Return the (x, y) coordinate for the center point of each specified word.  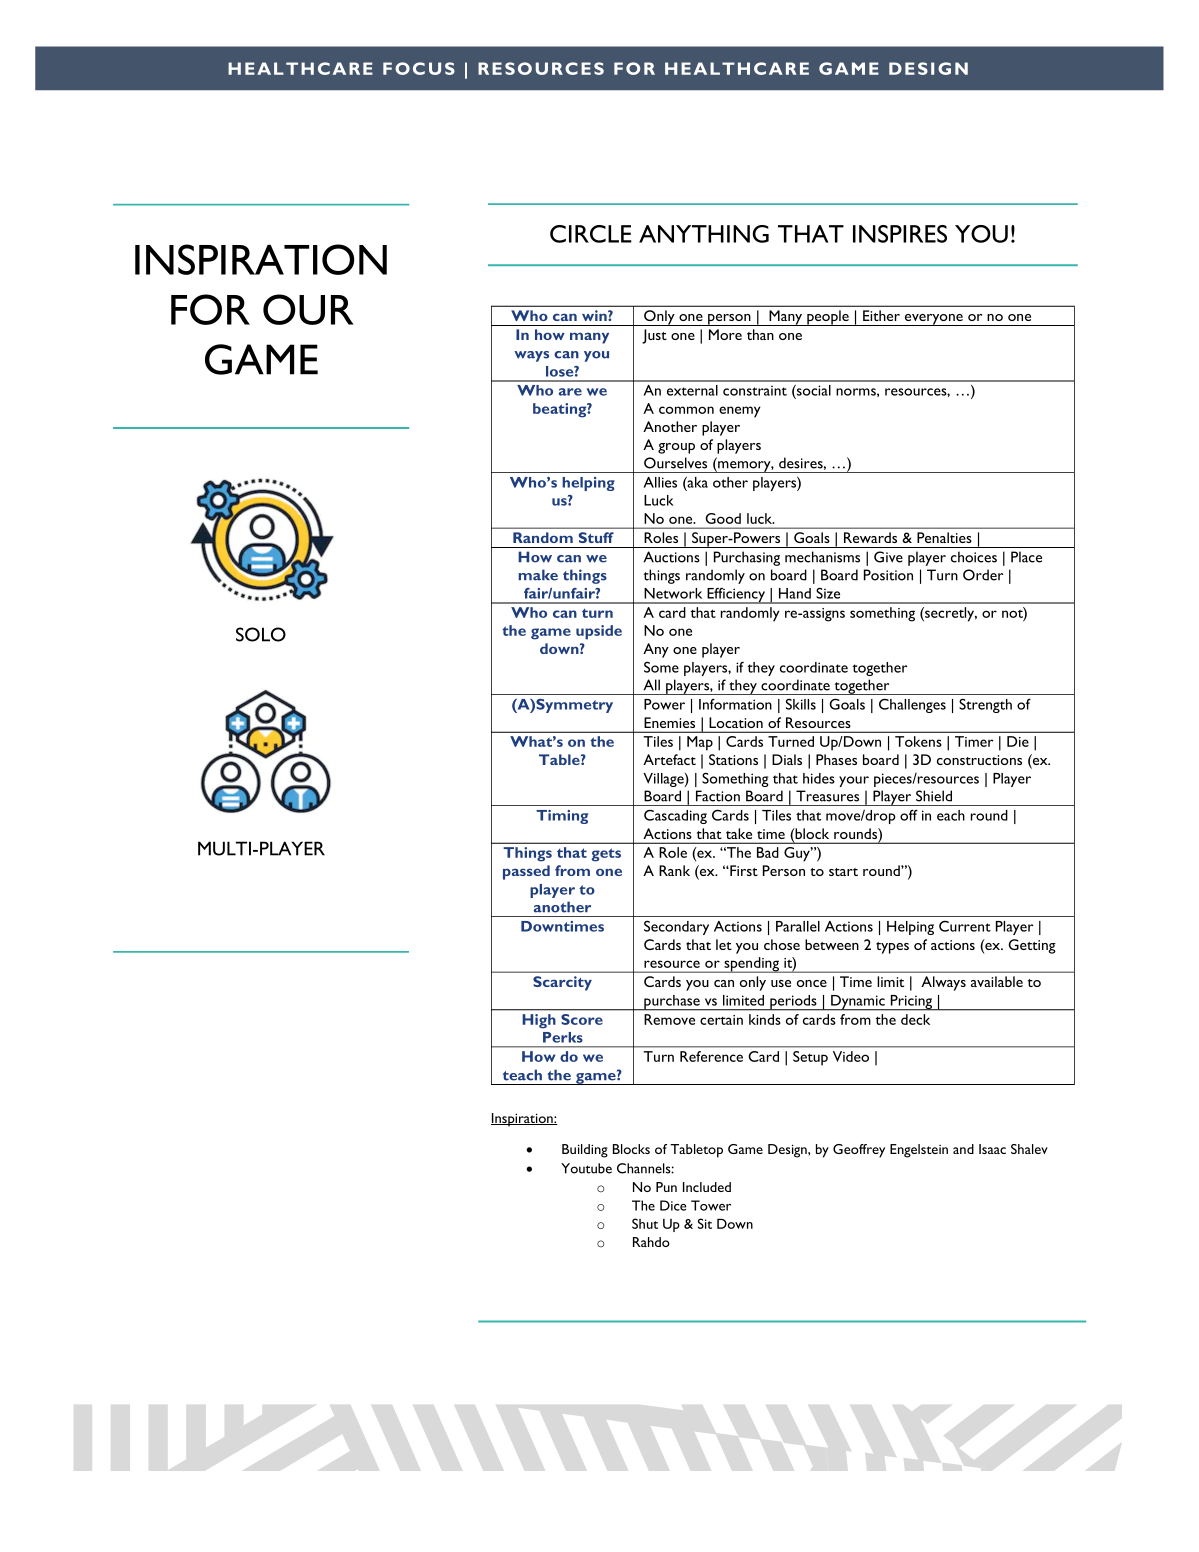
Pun (666, 1187)
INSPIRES (900, 234)
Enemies (670, 722)
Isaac (992, 1149)
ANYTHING (704, 234)
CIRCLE (591, 234)
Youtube (586, 1168)
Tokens (918, 741)
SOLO (261, 634)
